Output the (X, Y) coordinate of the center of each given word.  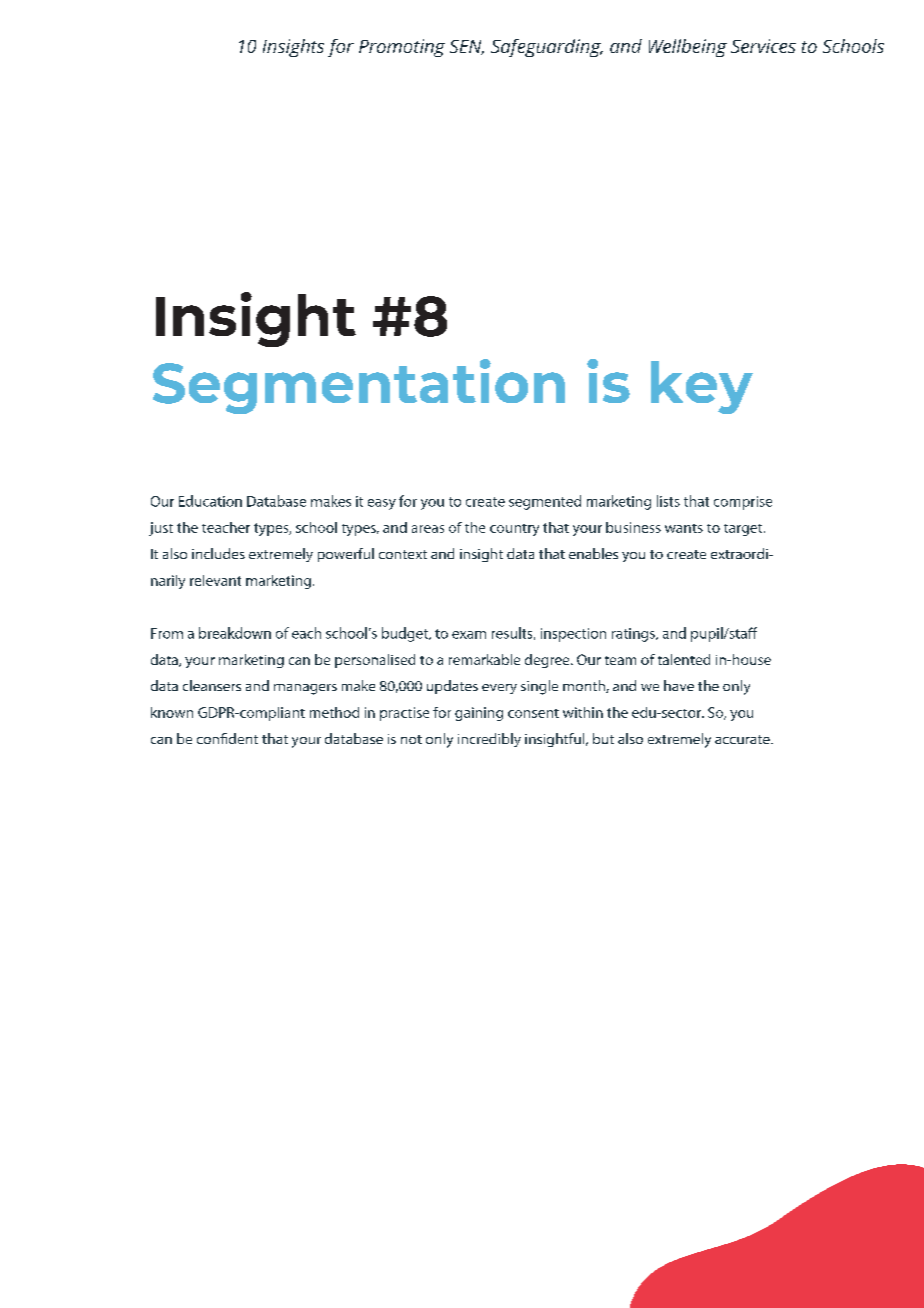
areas (428, 529)
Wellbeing (688, 48)
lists (668, 501)
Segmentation (359, 386)
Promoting (402, 48)
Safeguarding (547, 48)
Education (210, 501)
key (702, 387)
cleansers (212, 685)
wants (684, 528)
